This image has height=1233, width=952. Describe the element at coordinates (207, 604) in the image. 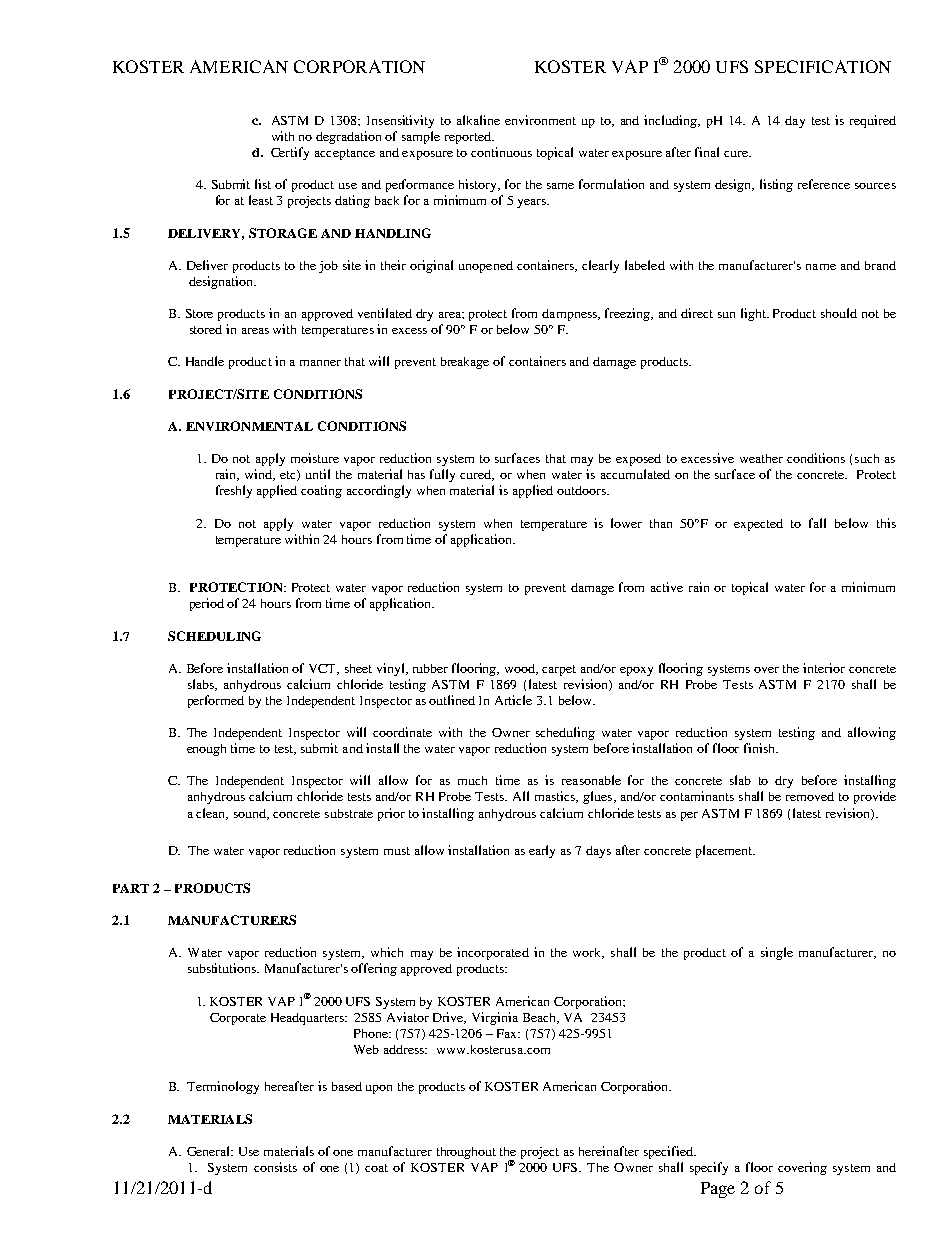

I see `period` at that location.
